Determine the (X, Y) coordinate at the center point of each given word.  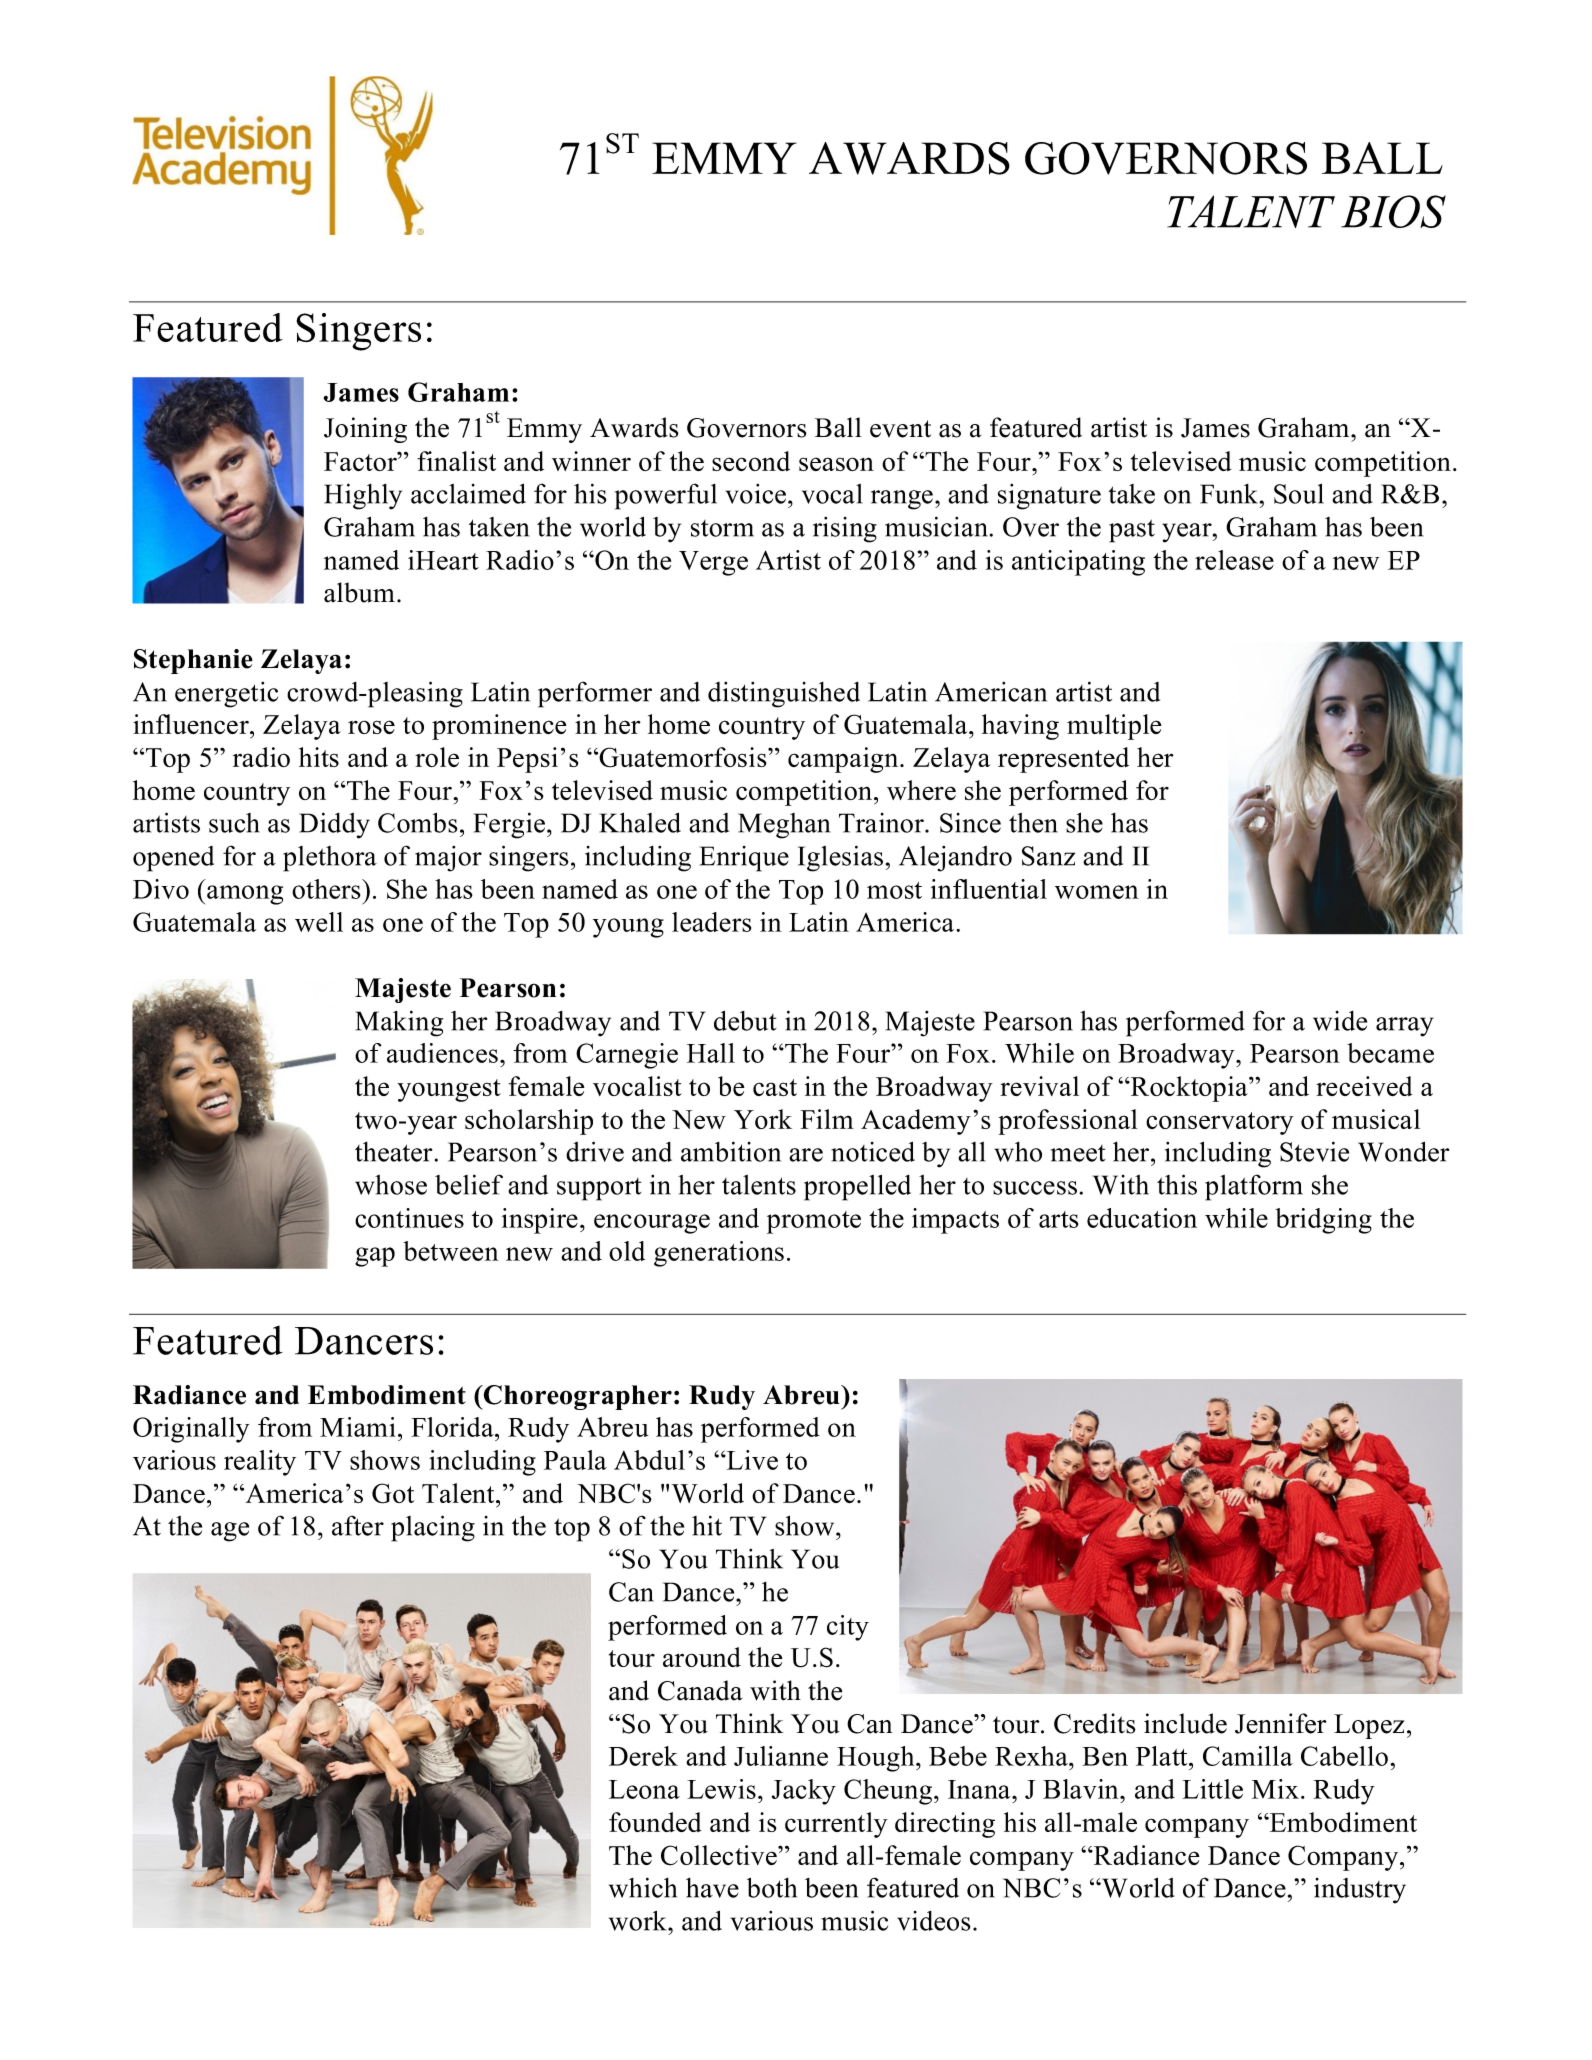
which (643, 1887)
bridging (1323, 1221)
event (900, 429)
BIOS (1393, 211)
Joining (365, 430)
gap (375, 1257)
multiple (1114, 727)
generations (719, 1254)
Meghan (784, 826)
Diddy (334, 825)
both (772, 1888)
